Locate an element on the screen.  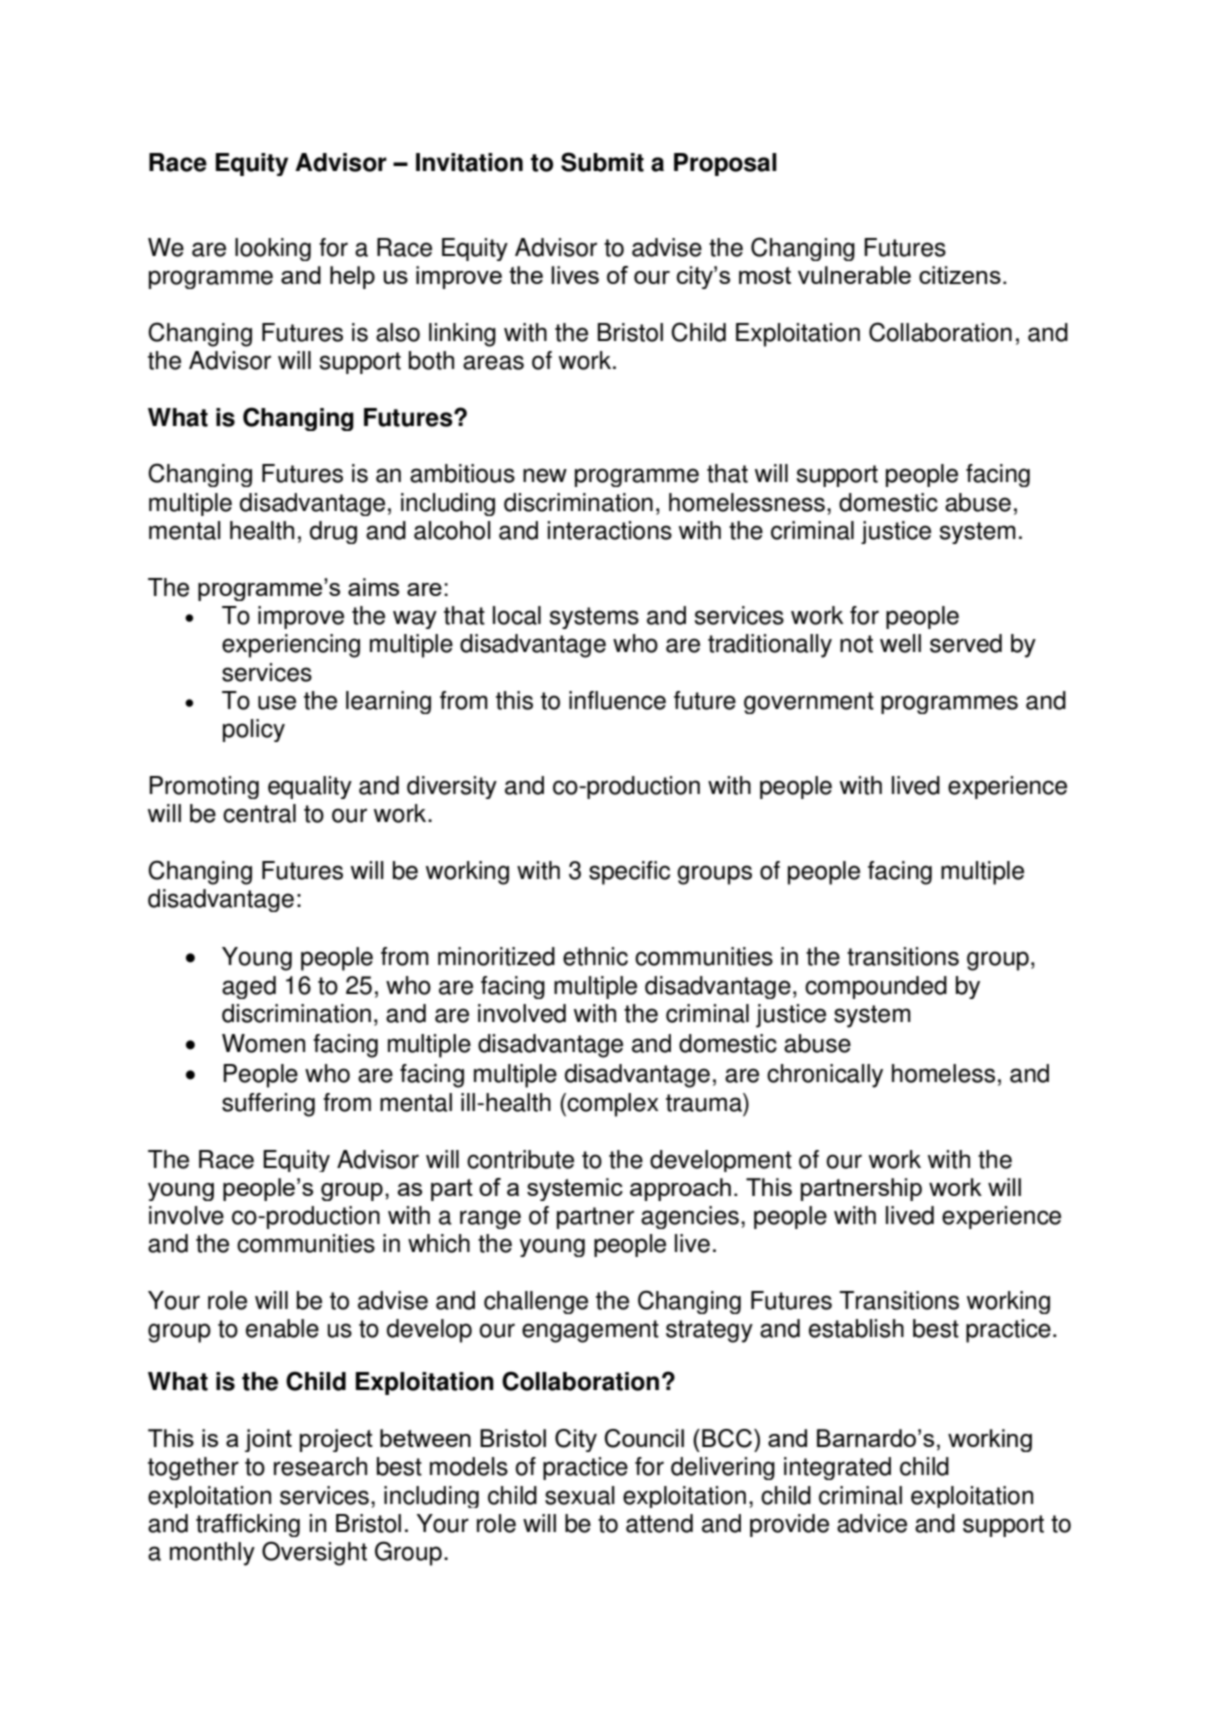
compounded is located at coordinates (876, 987).
